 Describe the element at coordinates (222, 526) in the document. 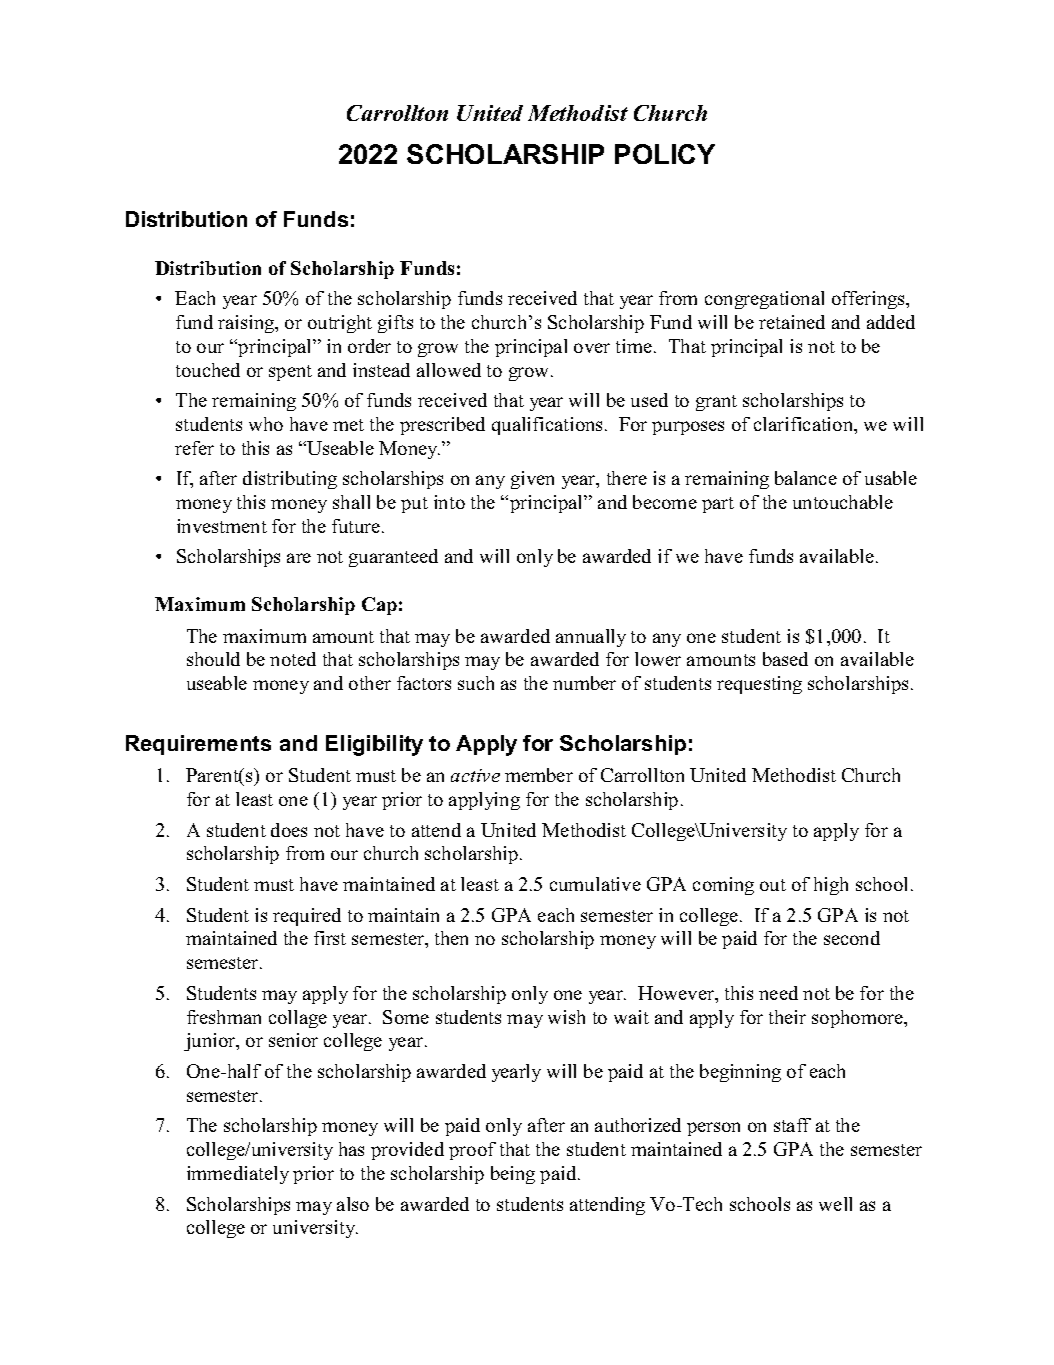

I see `investment` at that location.
